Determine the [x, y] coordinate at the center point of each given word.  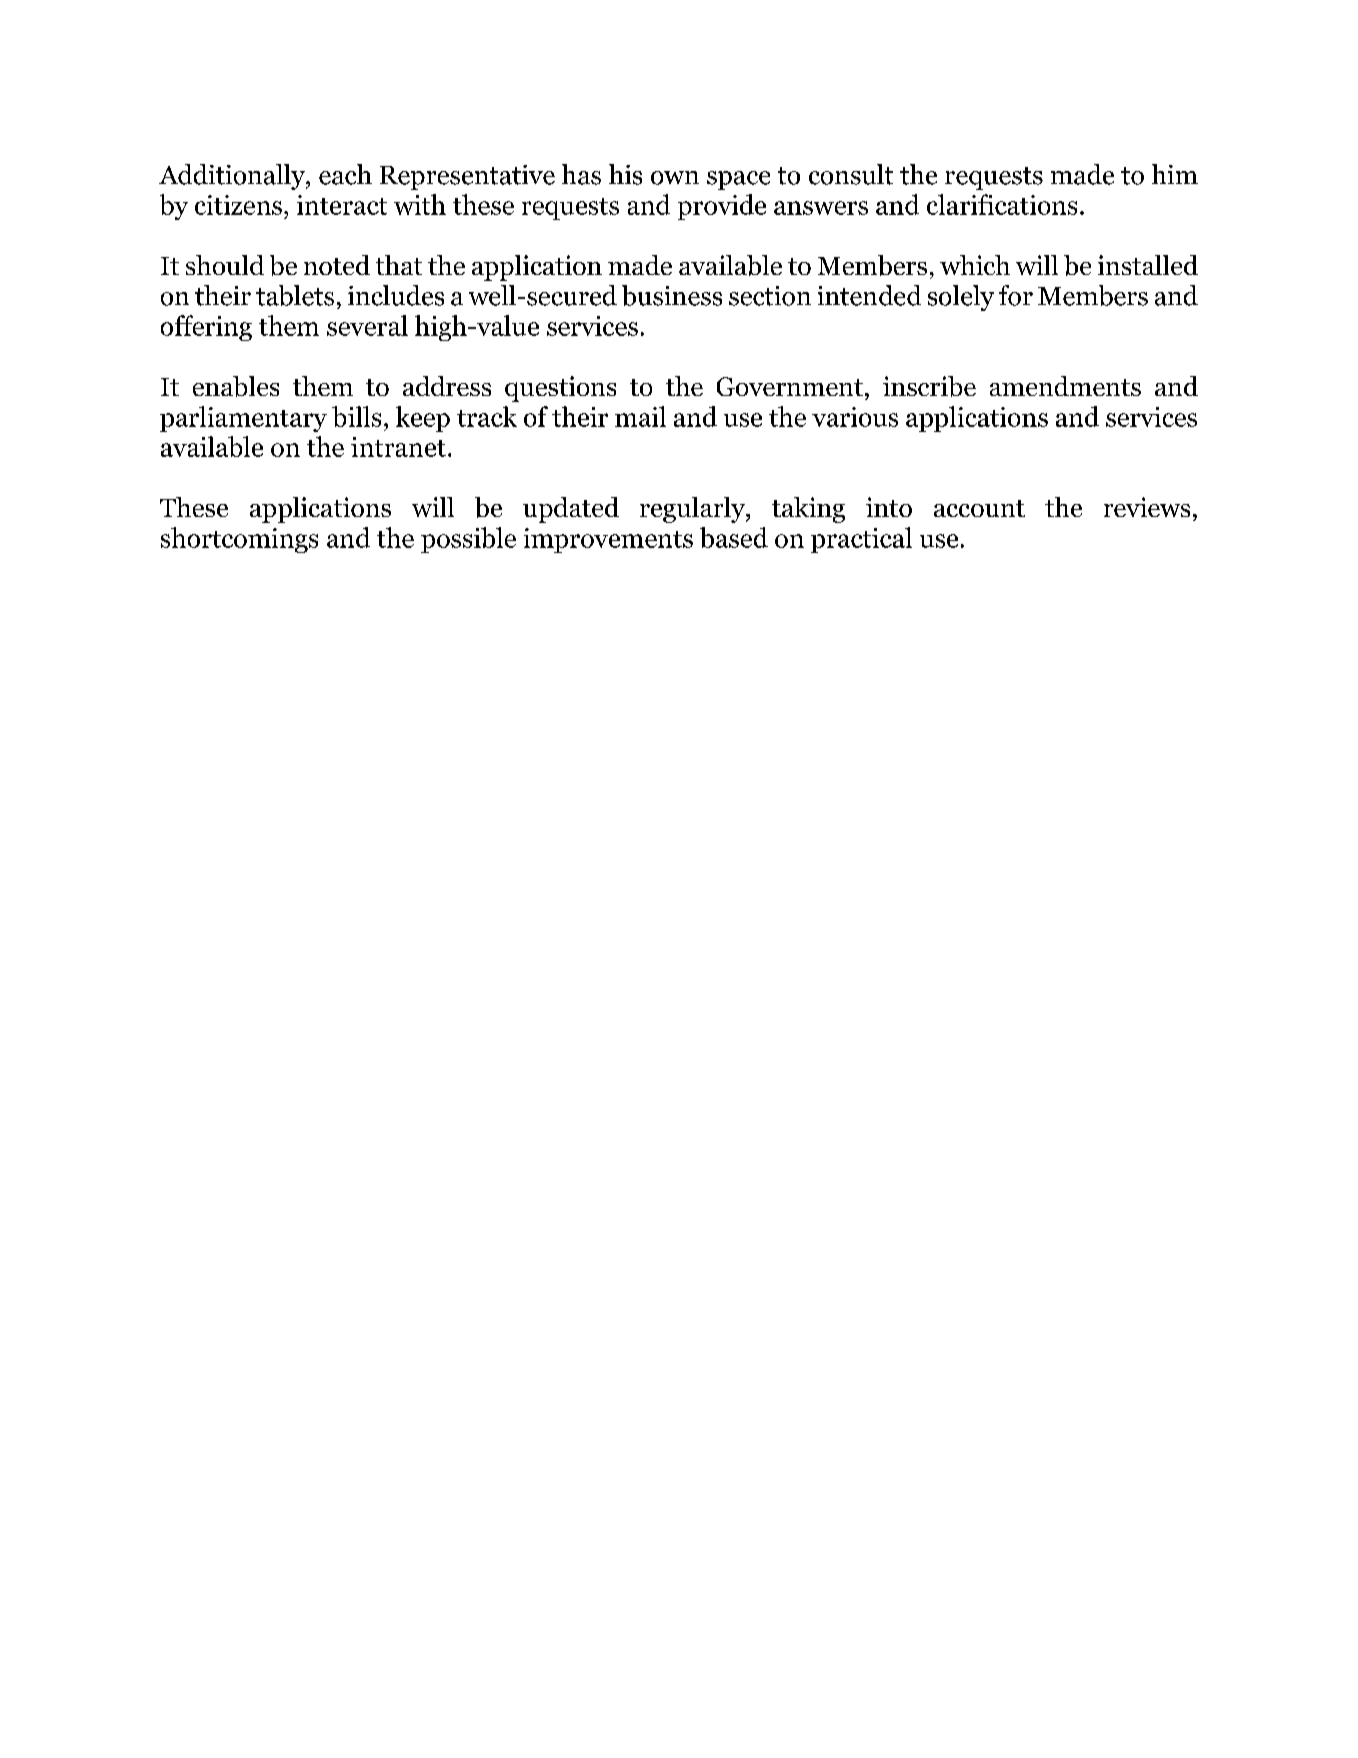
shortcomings [239, 540]
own [675, 178]
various [855, 417]
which [975, 265]
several [367, 325]
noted [337, 265]
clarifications [1002, 204]
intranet [398, 447]
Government [790, 386]
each [345, 174]
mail [640, 416]
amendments [1065, 386]
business [672, 295]
